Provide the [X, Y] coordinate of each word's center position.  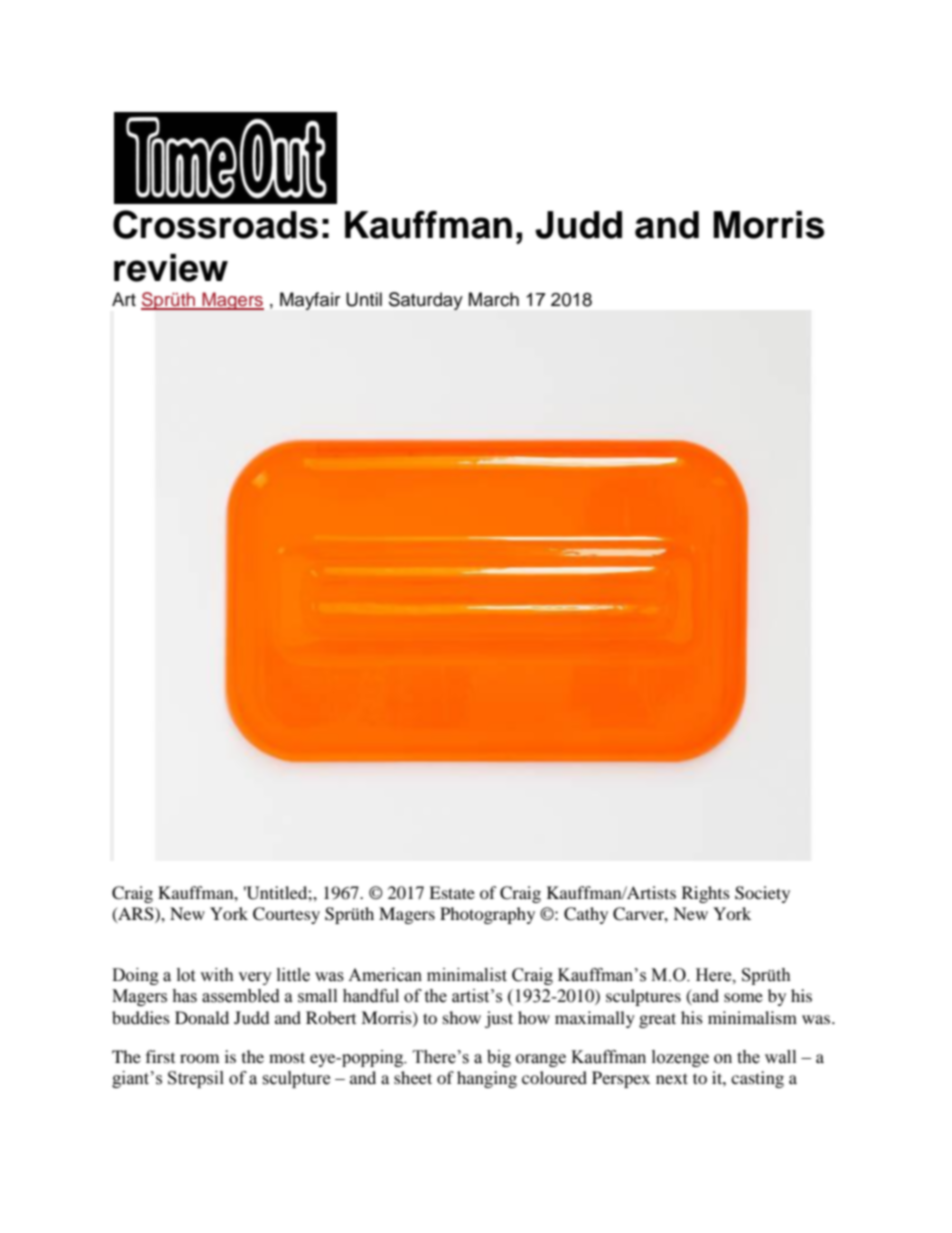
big [499, 1058]
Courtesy [286, 915]
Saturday [426, 301]
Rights [706, 894]
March [494, 299]
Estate [452, 892]
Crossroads [215, 224]
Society [762, 894]
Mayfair [310, 301]
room [199, 1058]
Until [364, 299]
